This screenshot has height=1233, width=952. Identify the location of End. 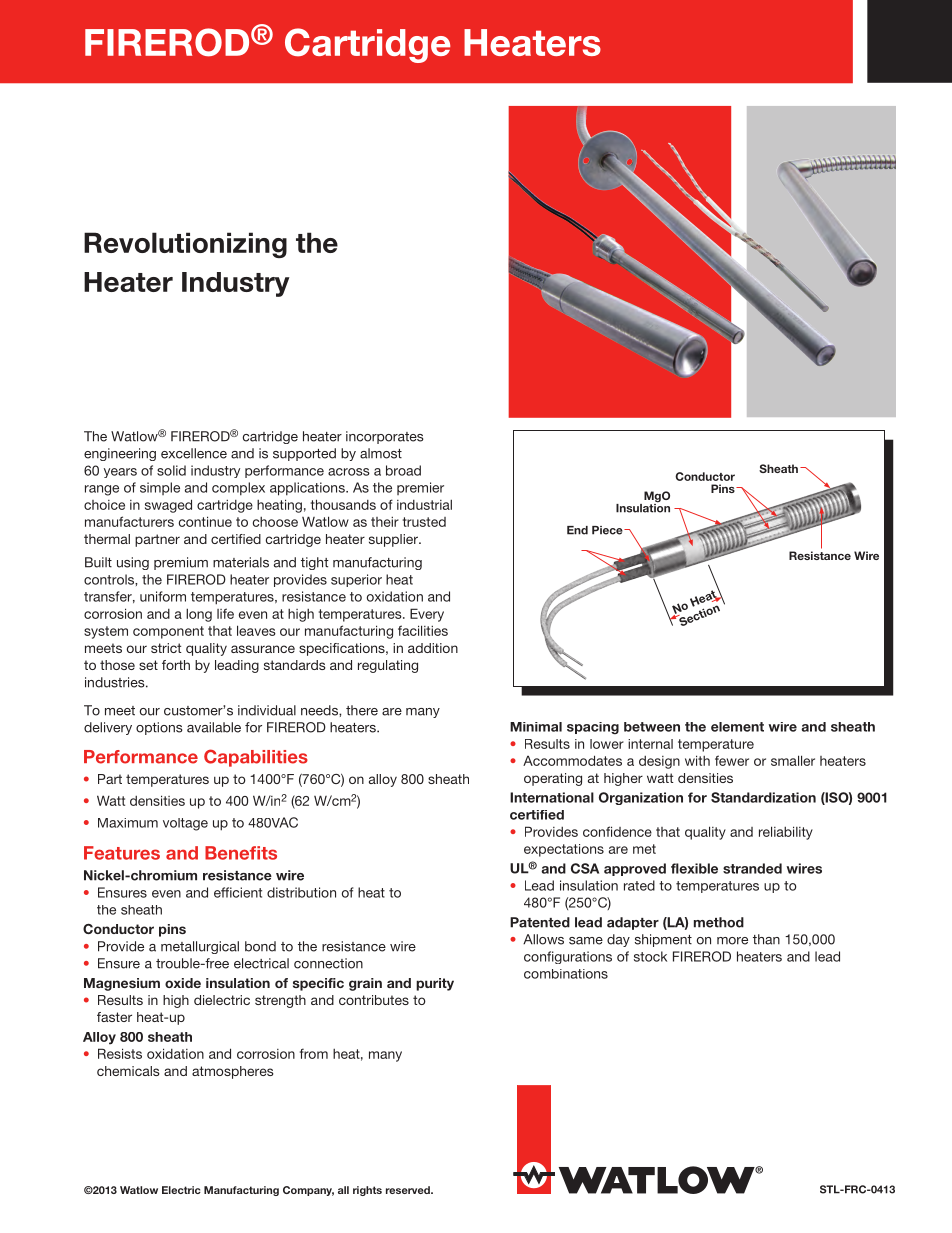
(577, 530).
